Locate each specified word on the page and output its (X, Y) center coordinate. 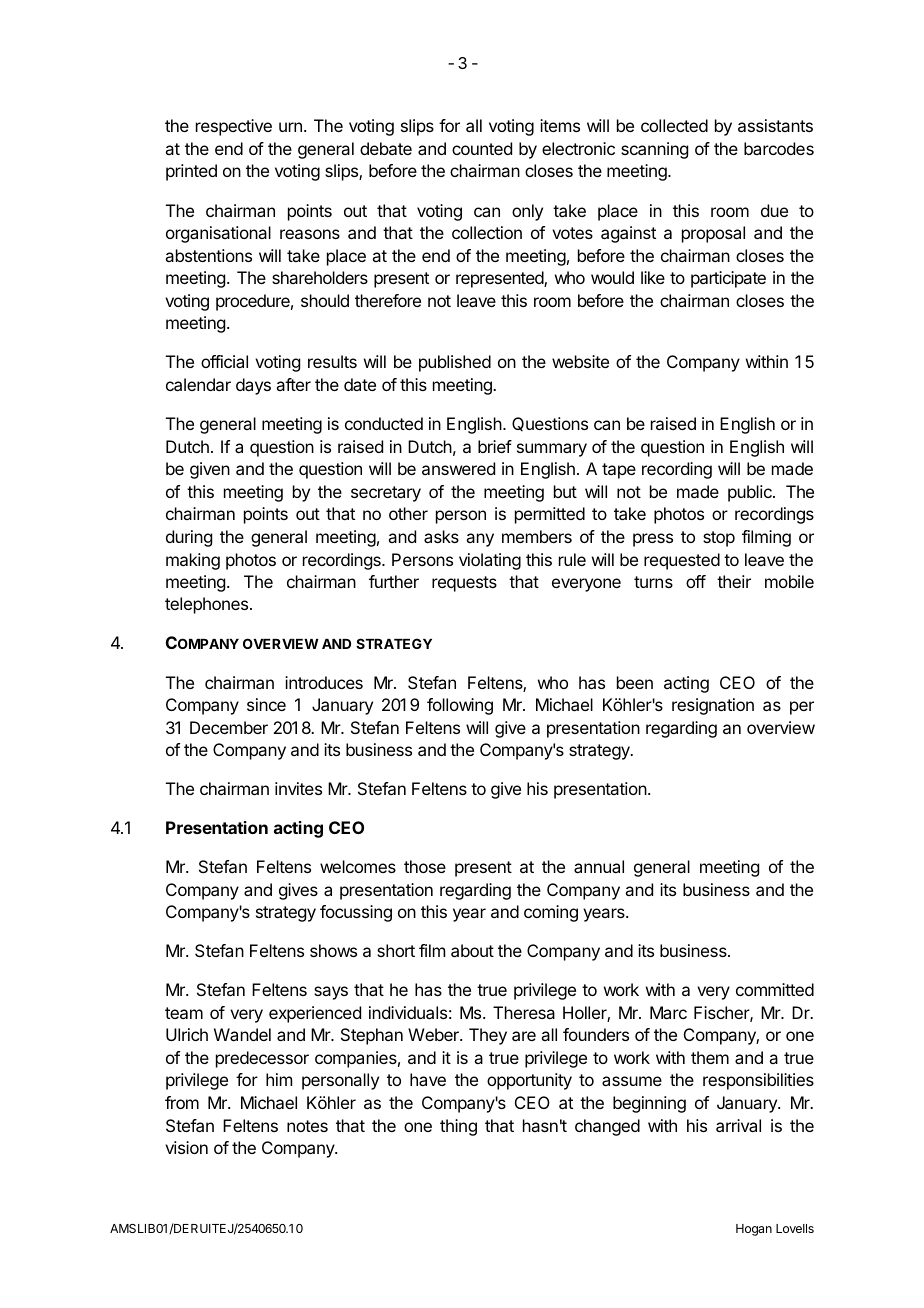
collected (674, 125)
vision (186, 1147)
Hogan (754, 1230)
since (266, 704)
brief (495, 446)
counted (482, 148)
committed (775, 989)
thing (458, 1127)
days (253, 386)
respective (234, 127)
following (460, 706)
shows (333, 950)
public (751, 493)
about (472, 950)
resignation (713, 706)
